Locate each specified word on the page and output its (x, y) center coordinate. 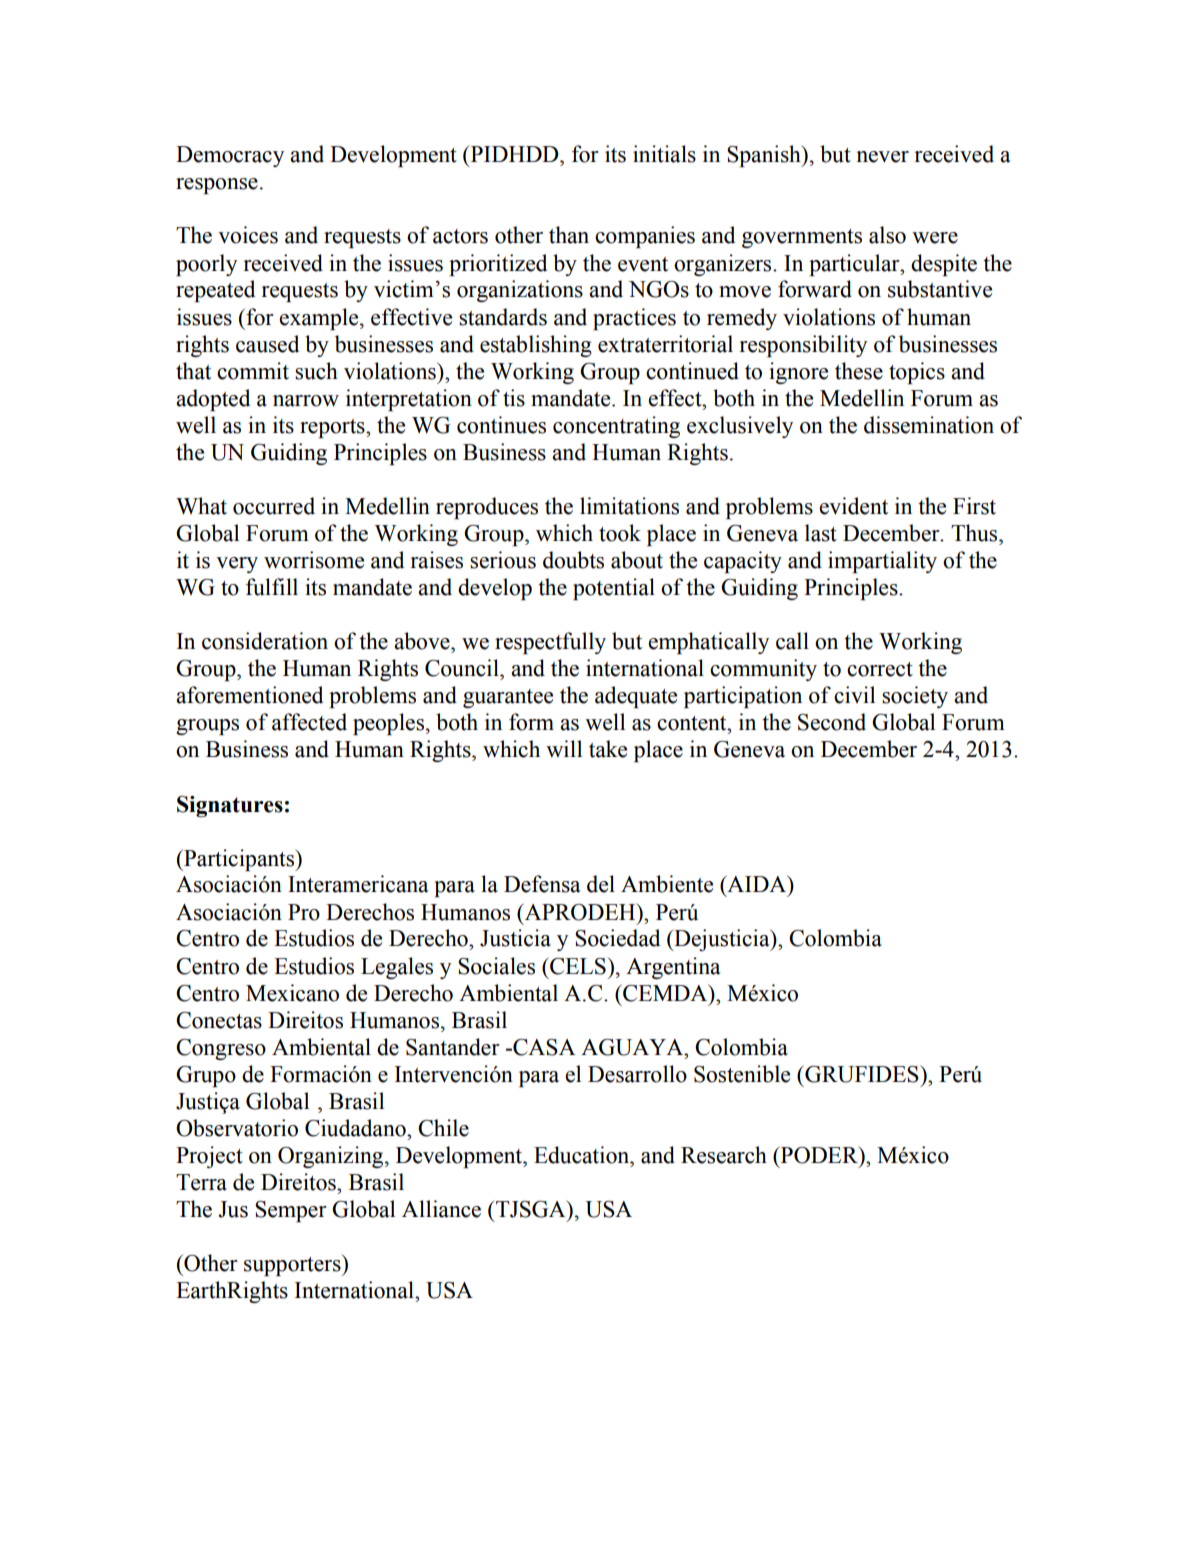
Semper (291, 1211)
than (569, 235)
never (882, 157)
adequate (636, 697)
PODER (819, 1155)
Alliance (441, 1209)
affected (309, 722)
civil (854, 695)
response (217, 186)
